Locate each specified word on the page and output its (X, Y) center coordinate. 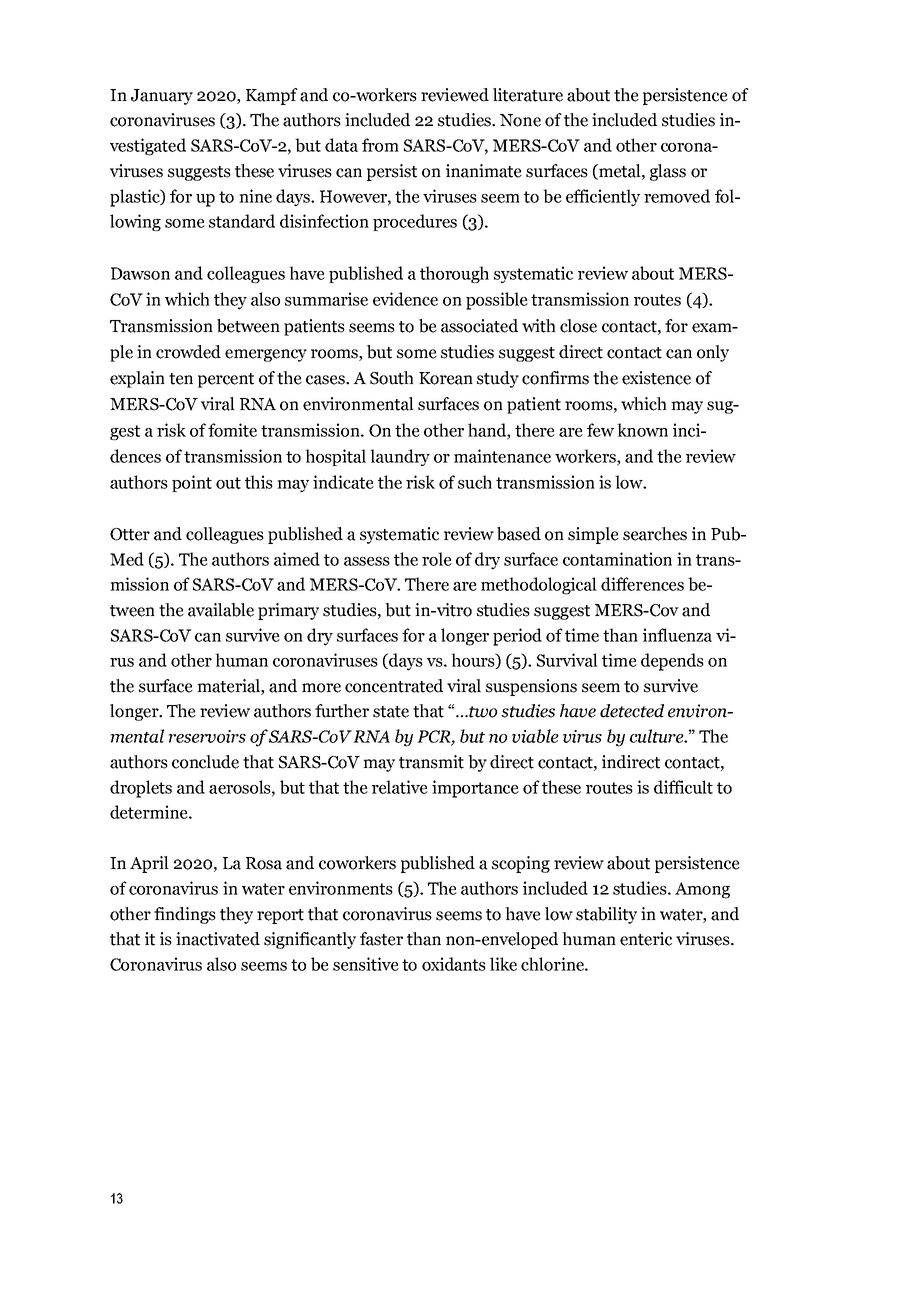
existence (656, 378)
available (221, 610)
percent (226, 380)
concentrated (394, 686)
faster (381, 939)
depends (672, 662)
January (162, 97)
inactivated (218, 939)
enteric (646, 939)
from (380, 145)
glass (668, 172)
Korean (446, 378)
